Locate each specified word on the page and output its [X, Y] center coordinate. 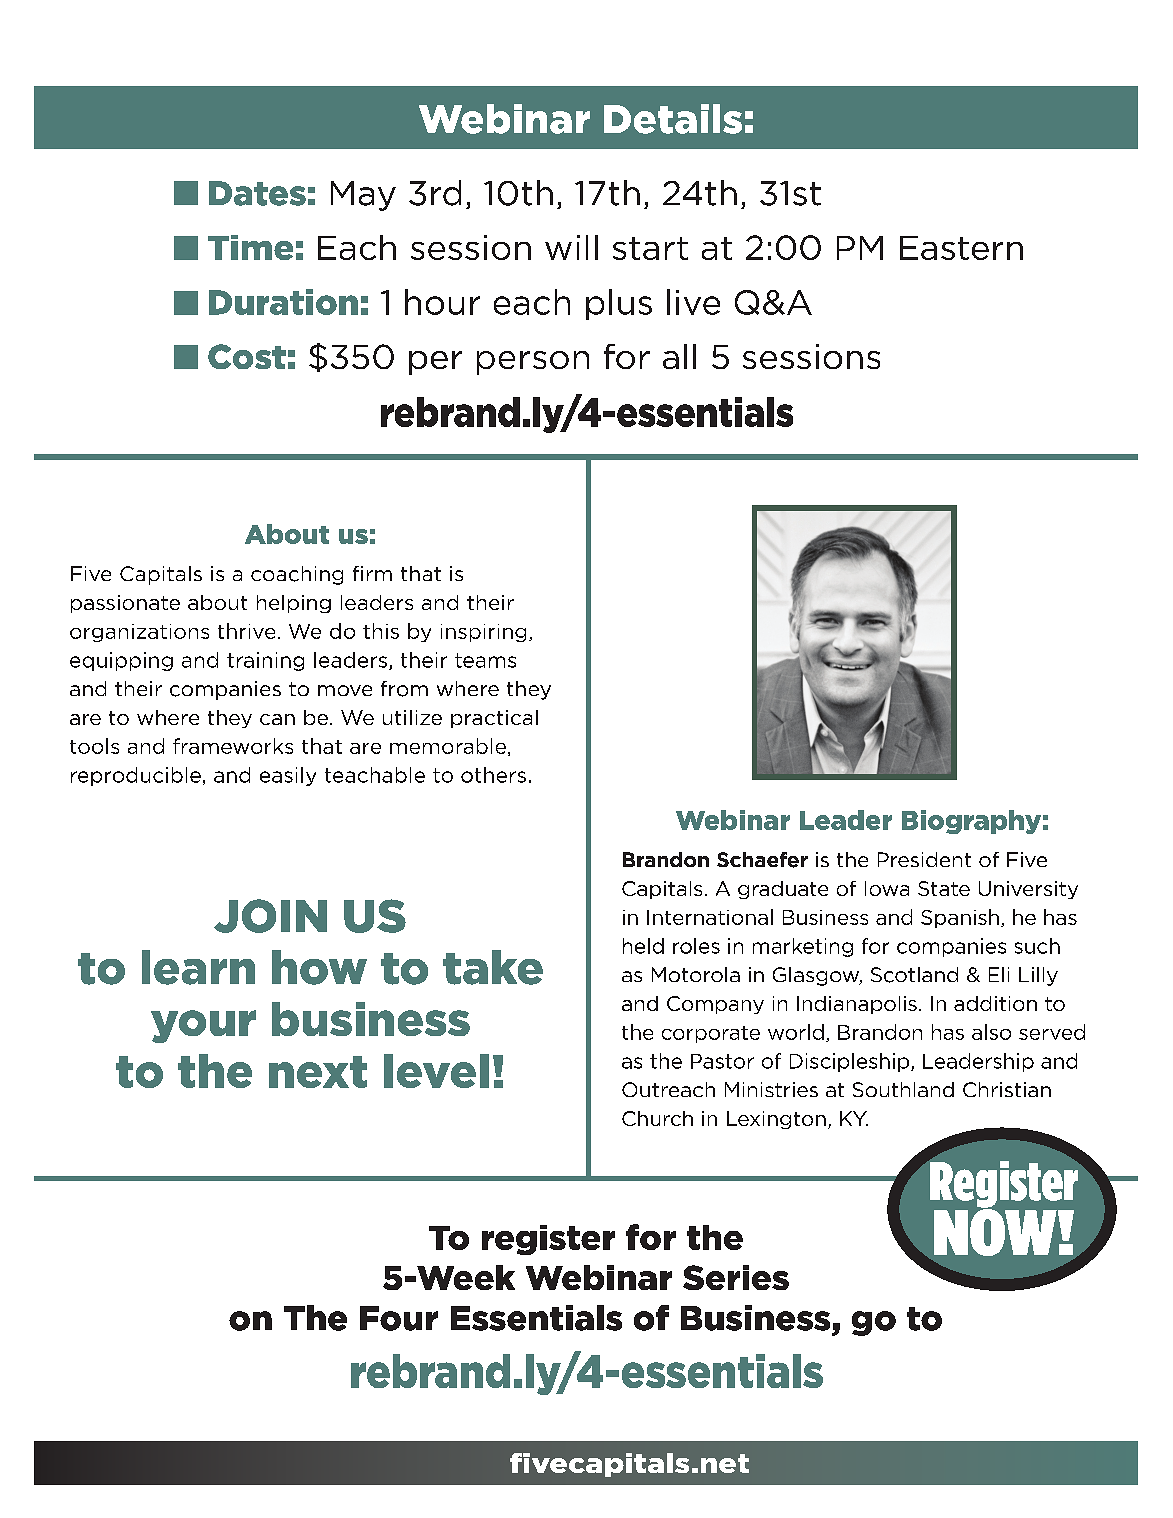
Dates [257, 193]
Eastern [961, 248]
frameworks [233, 746]
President [924, 859]
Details [673, 119]
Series [736, 1277]
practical [494, 719]
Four [399, 1318]
